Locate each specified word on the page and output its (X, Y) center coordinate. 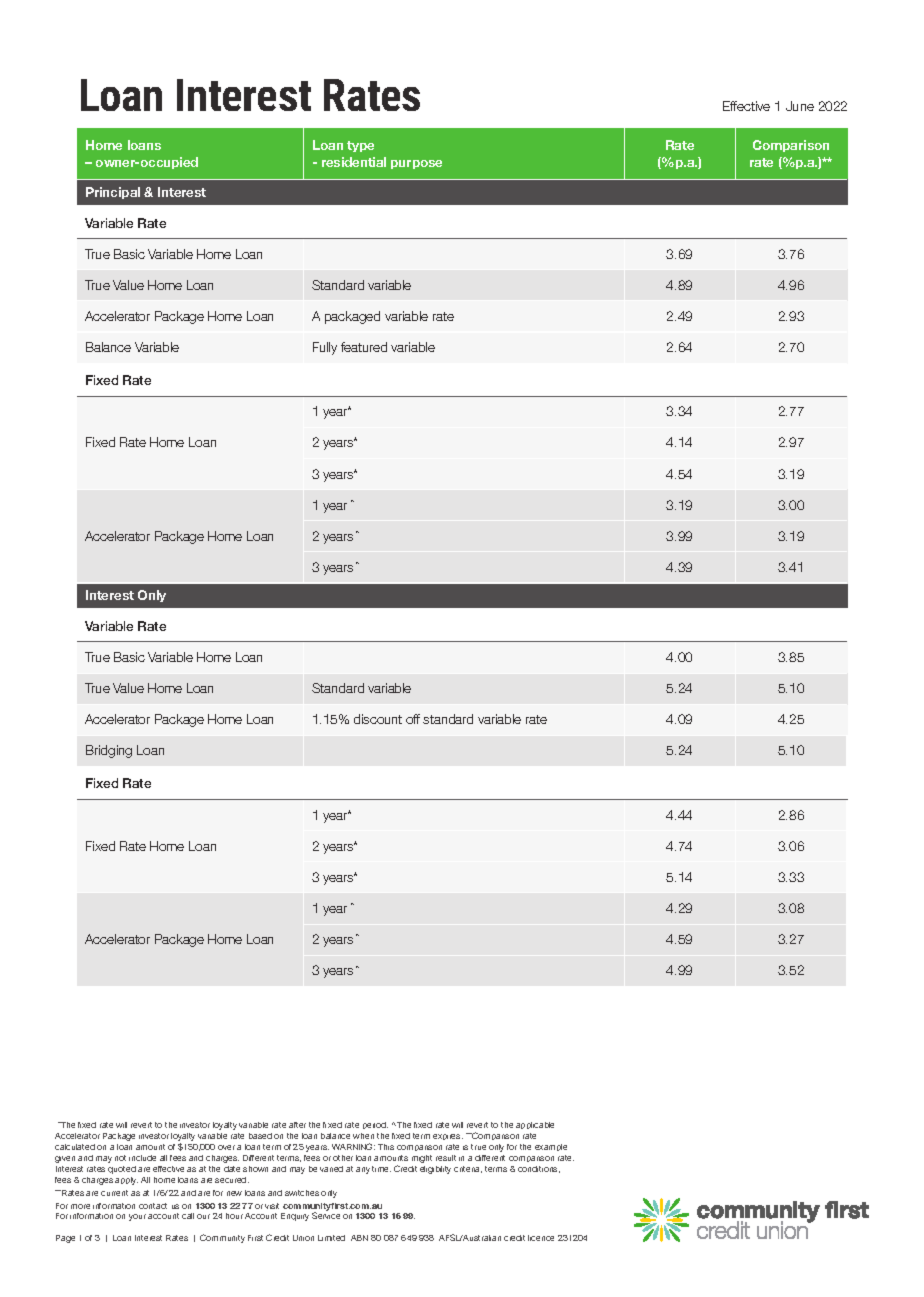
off (413, 719)
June (800, 106)
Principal (113, 193)
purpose (416, 164)
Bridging (109, 751)
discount (378, 719)
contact (153, 1206)
